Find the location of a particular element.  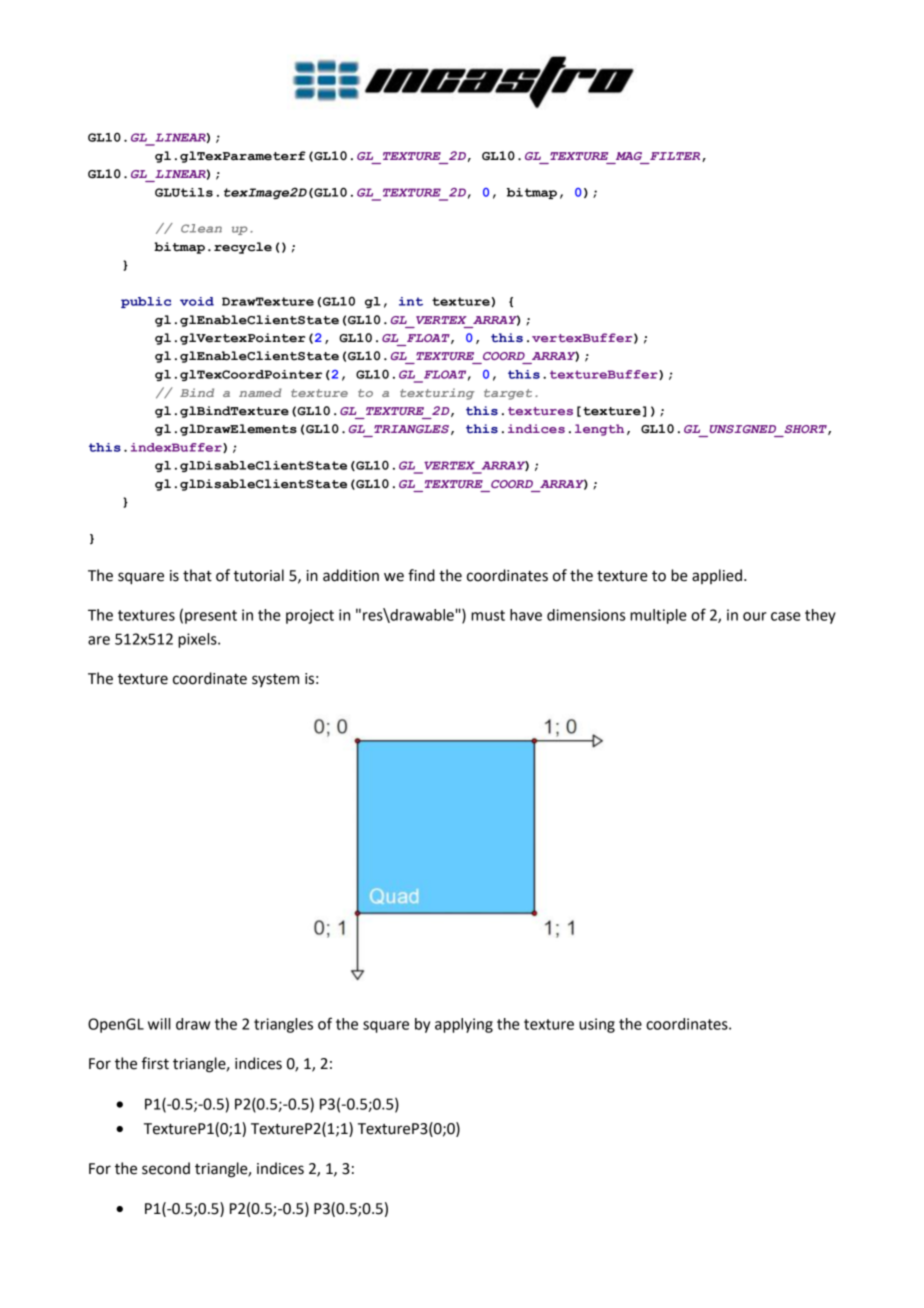

using is located at coordinates (597, 1025).
